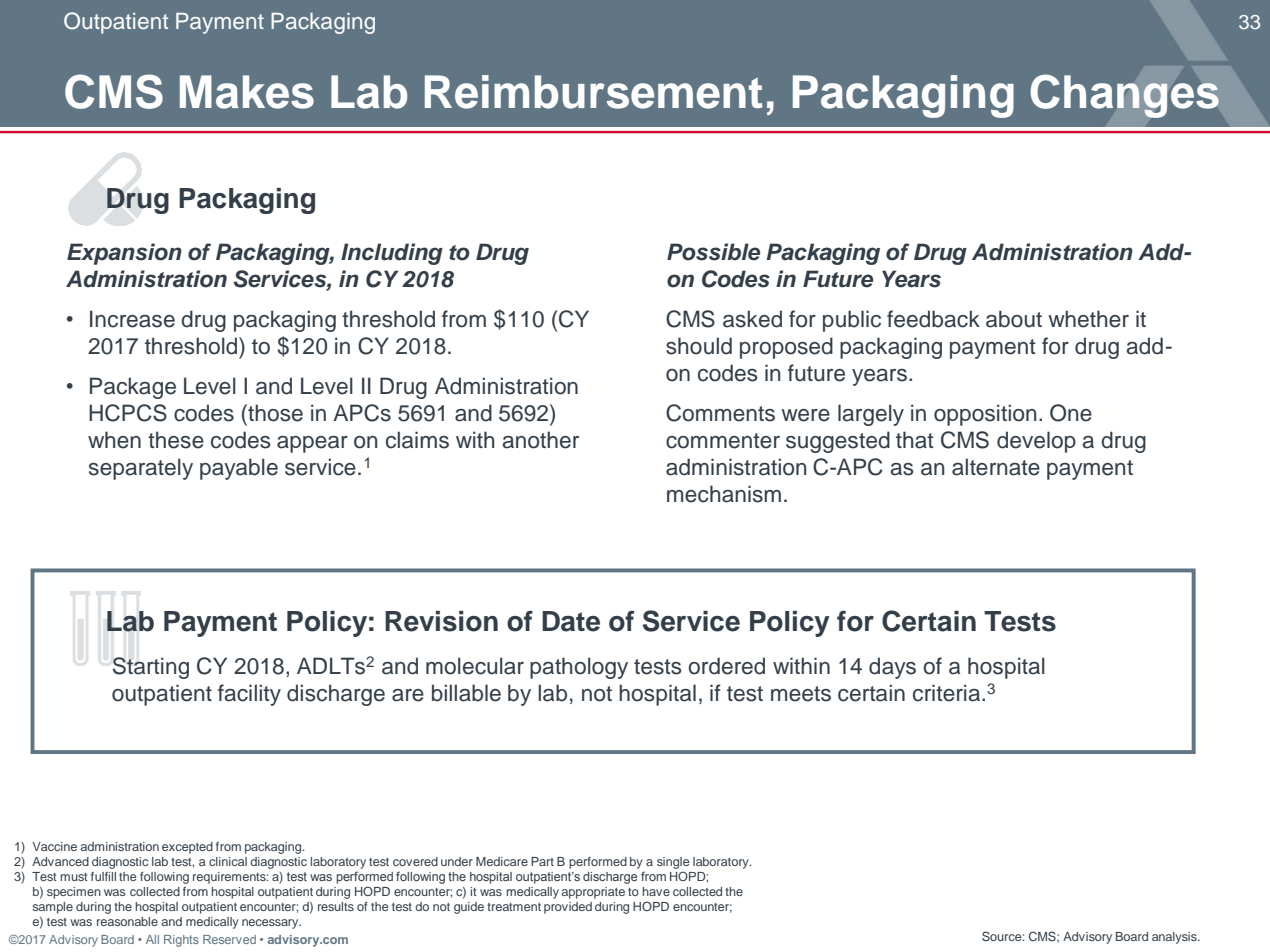 This image has width=1270, height=952. I want to click on days, so click(892, 668).
